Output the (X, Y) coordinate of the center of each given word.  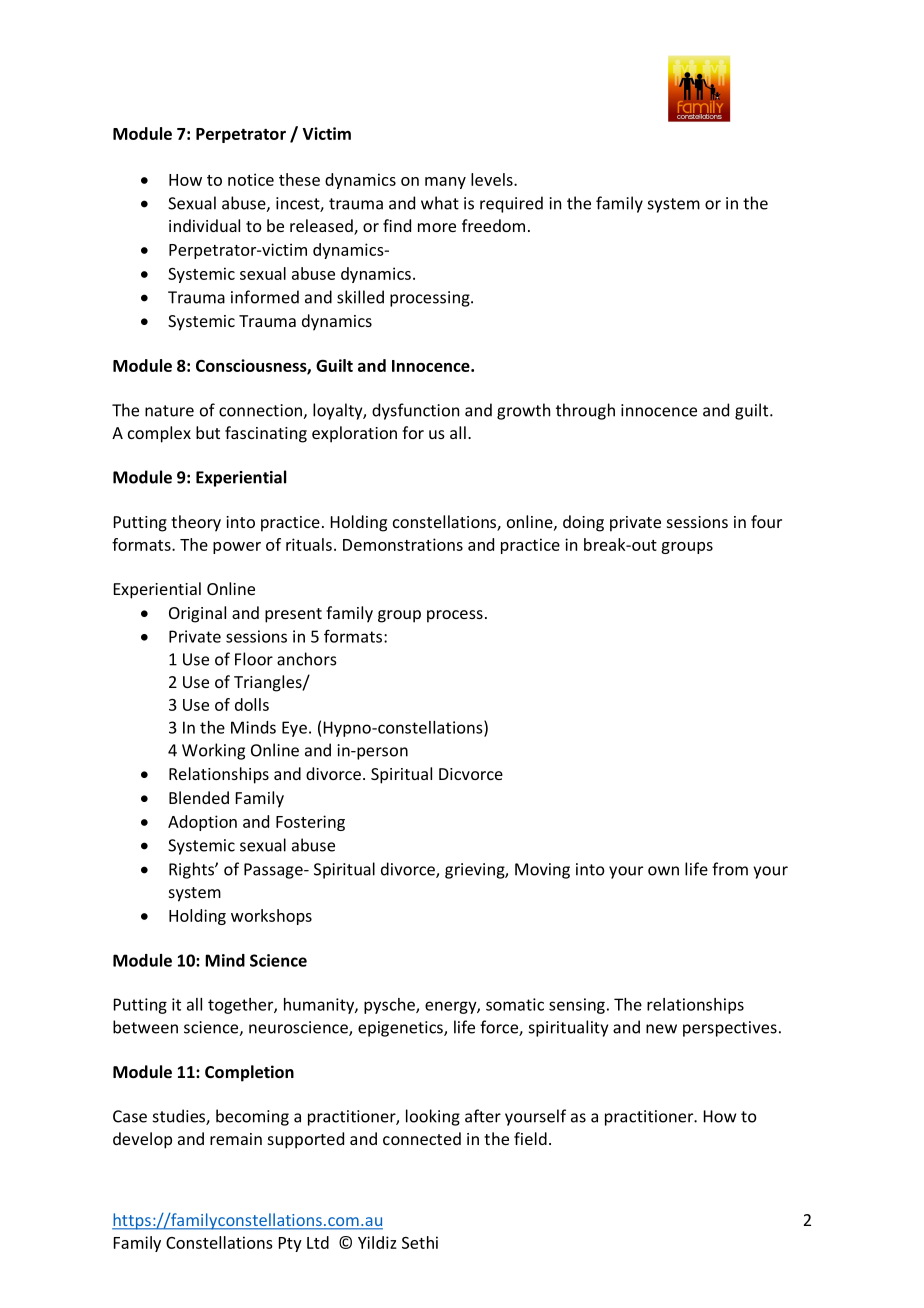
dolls (252, 704)
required (511, 204)
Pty (290, 1244)
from (730, 869)
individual (204, 225)
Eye (294, 729)
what (440, 203)
